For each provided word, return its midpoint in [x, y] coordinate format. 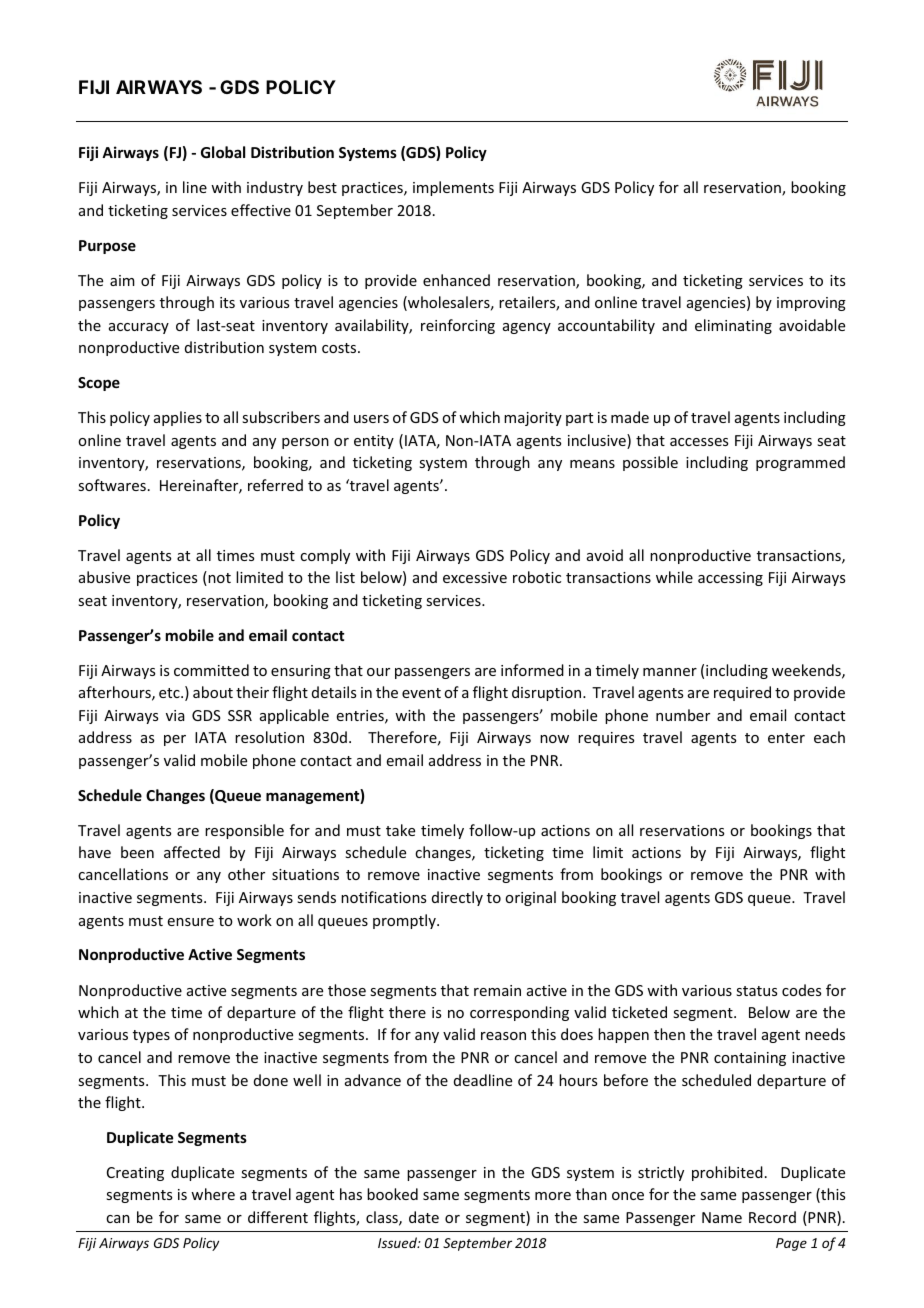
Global [223, 152]
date [424, 1217]
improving [811, 304]
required [742, 693]
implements [453, 188]
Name [722, 1217]
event [421, 693]
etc [170, 693]
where [213, 1194]
